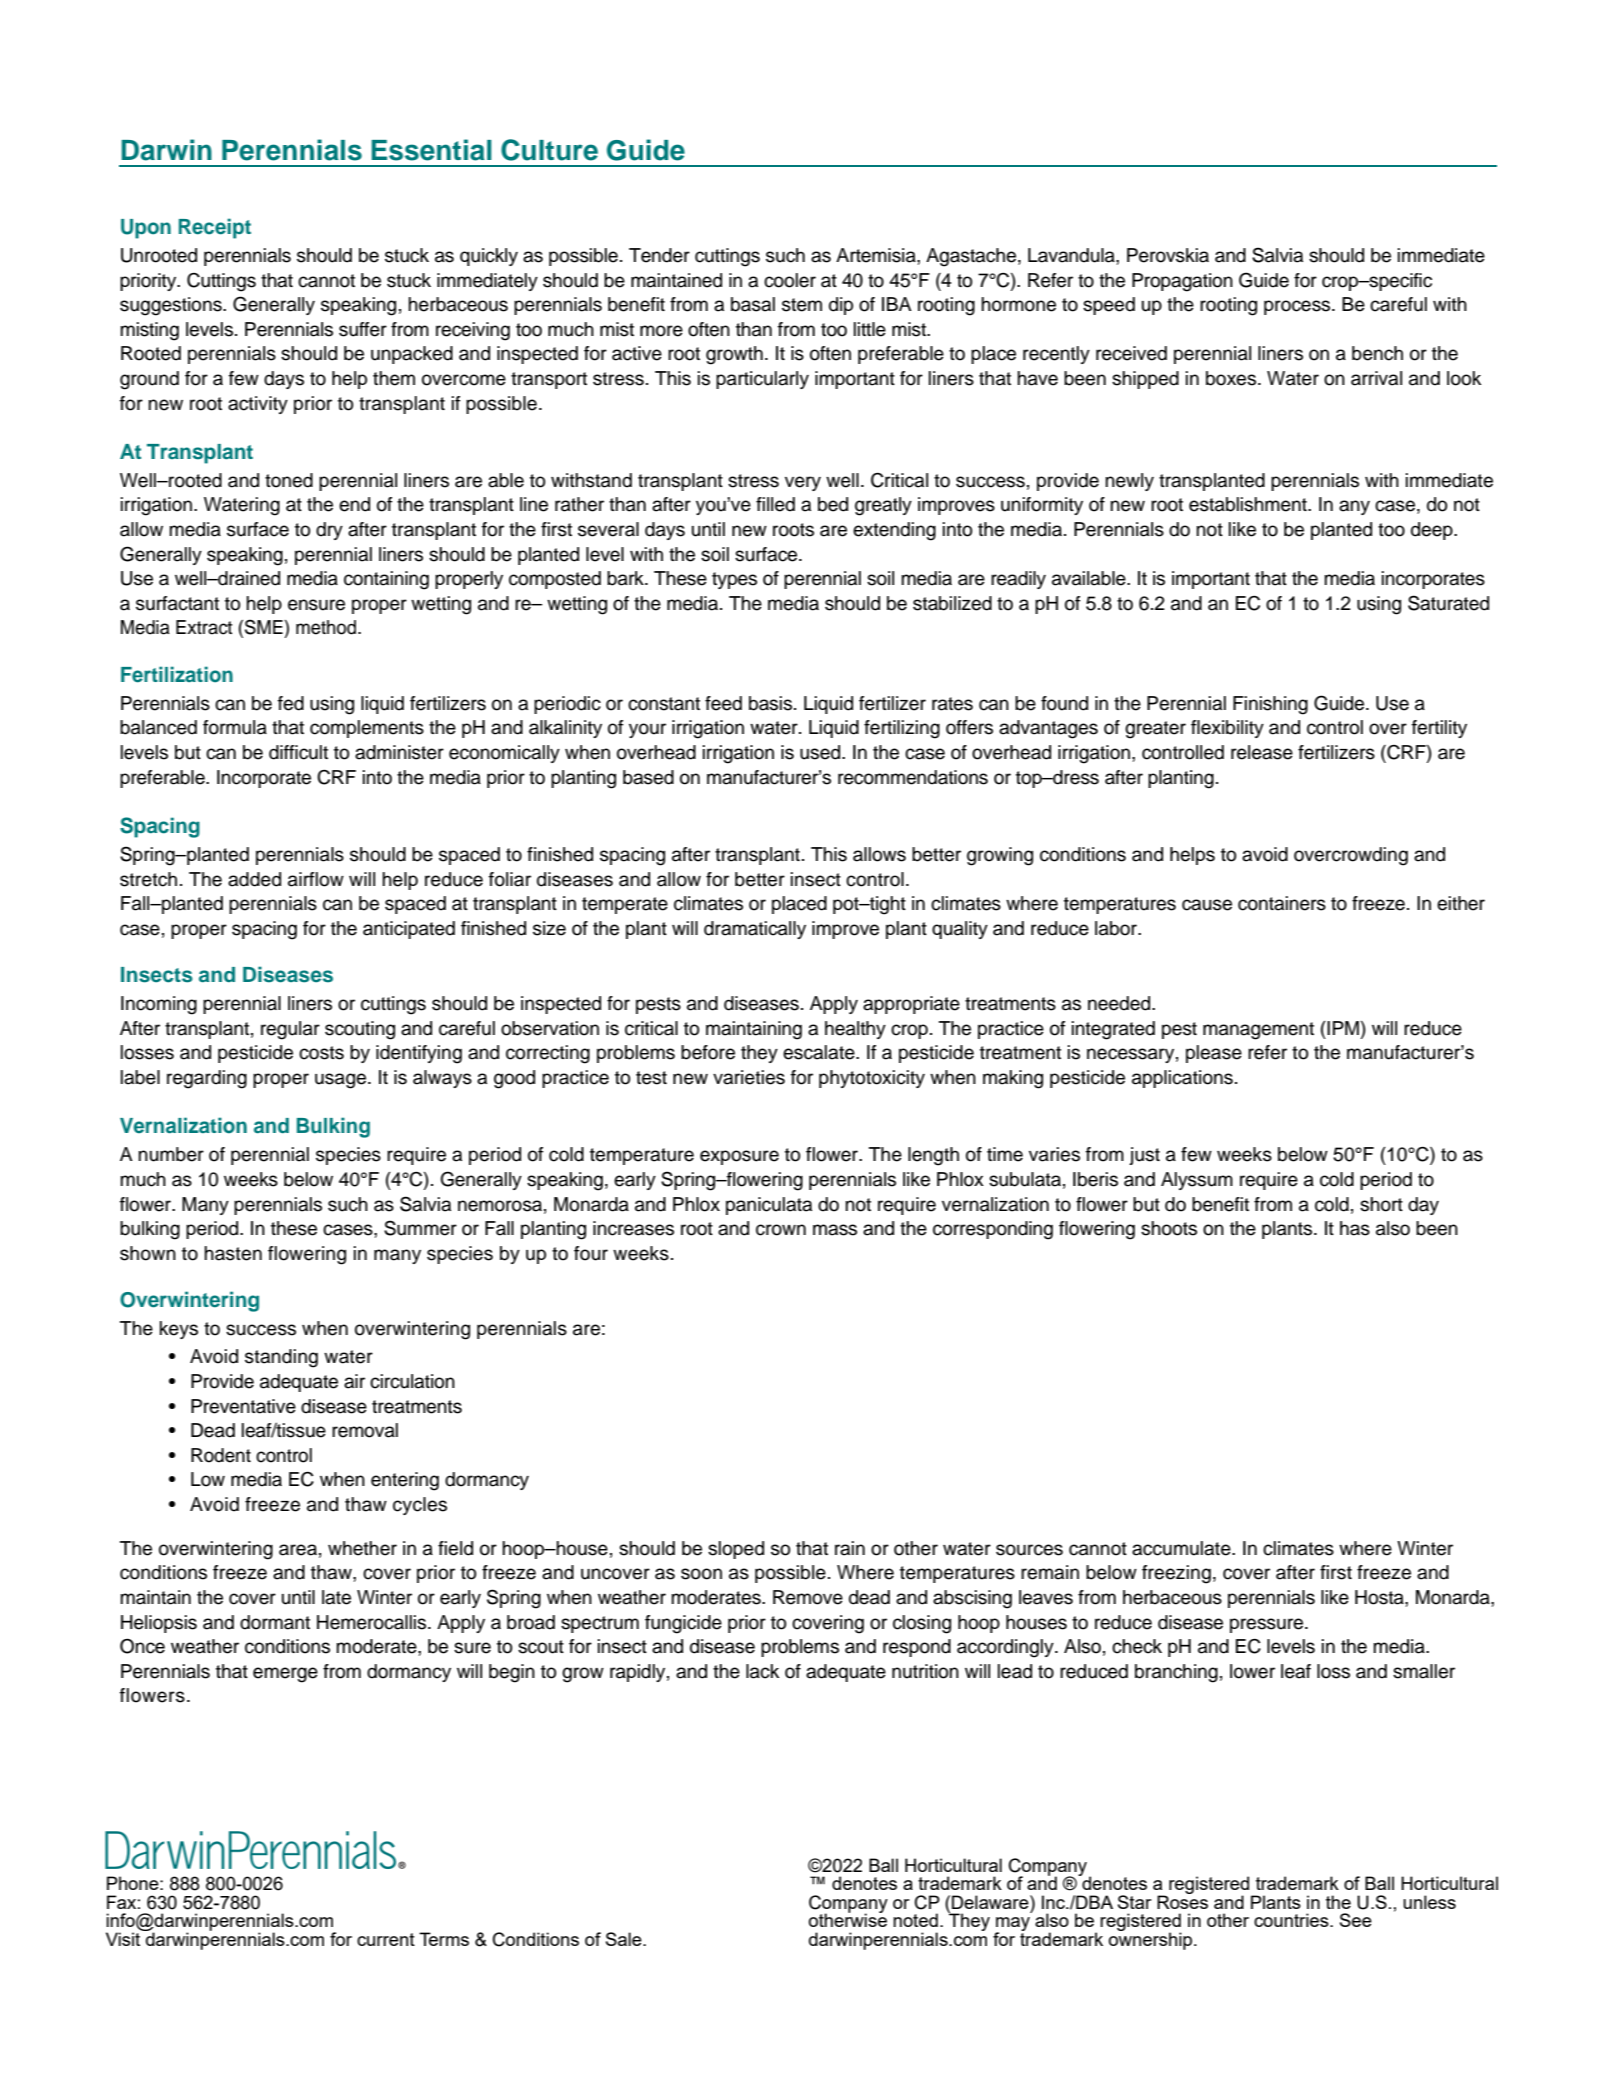 Image resolution: width=1617 pixels, height=2092 pixels. Describe the element at coordinates (215, 228) in the page. I see `Receipt` at that location.
